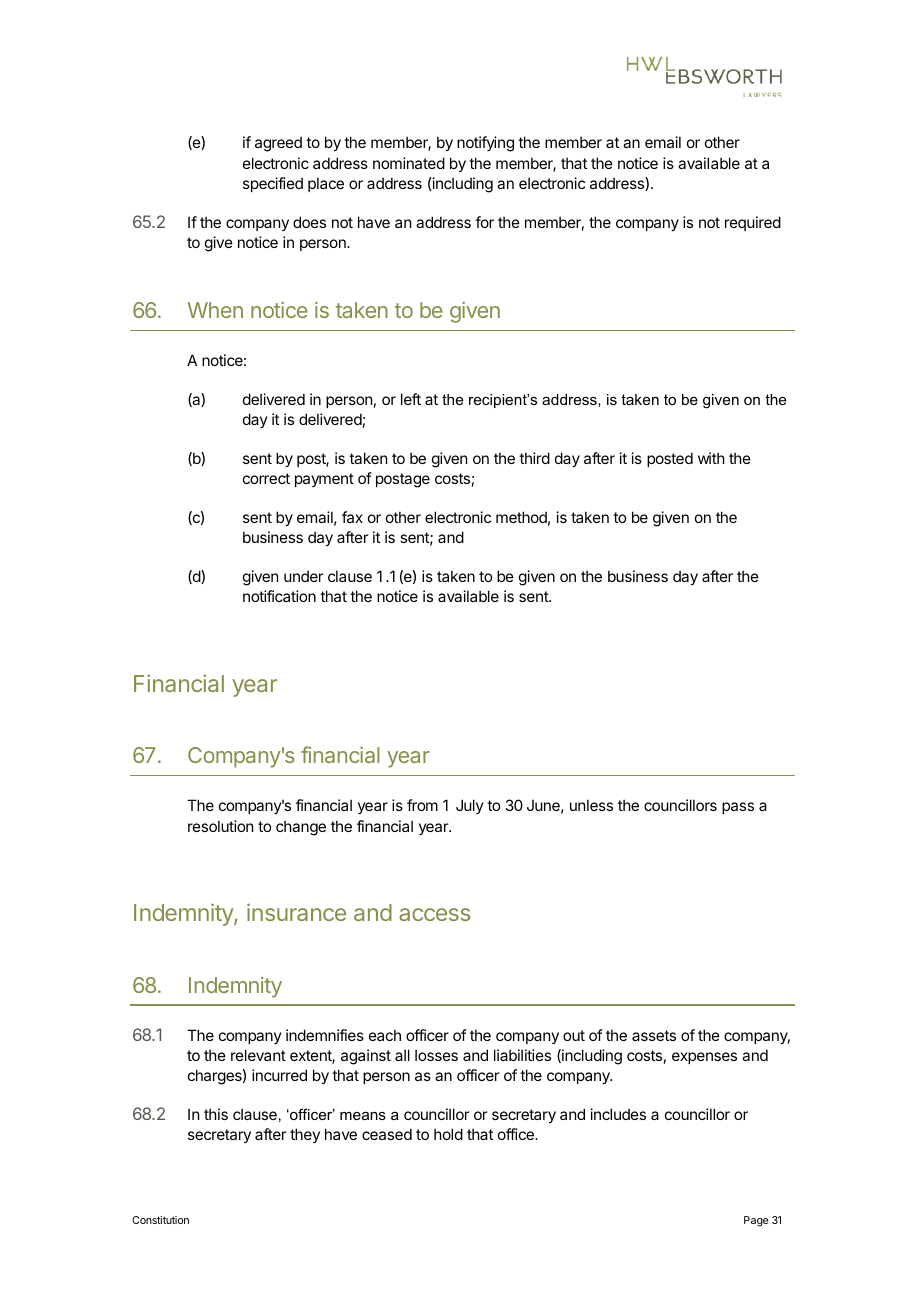 The width and height of the image is (924, 1308). Describe the element at coordinates (470, 806) in the image. I see `July` at that location.
